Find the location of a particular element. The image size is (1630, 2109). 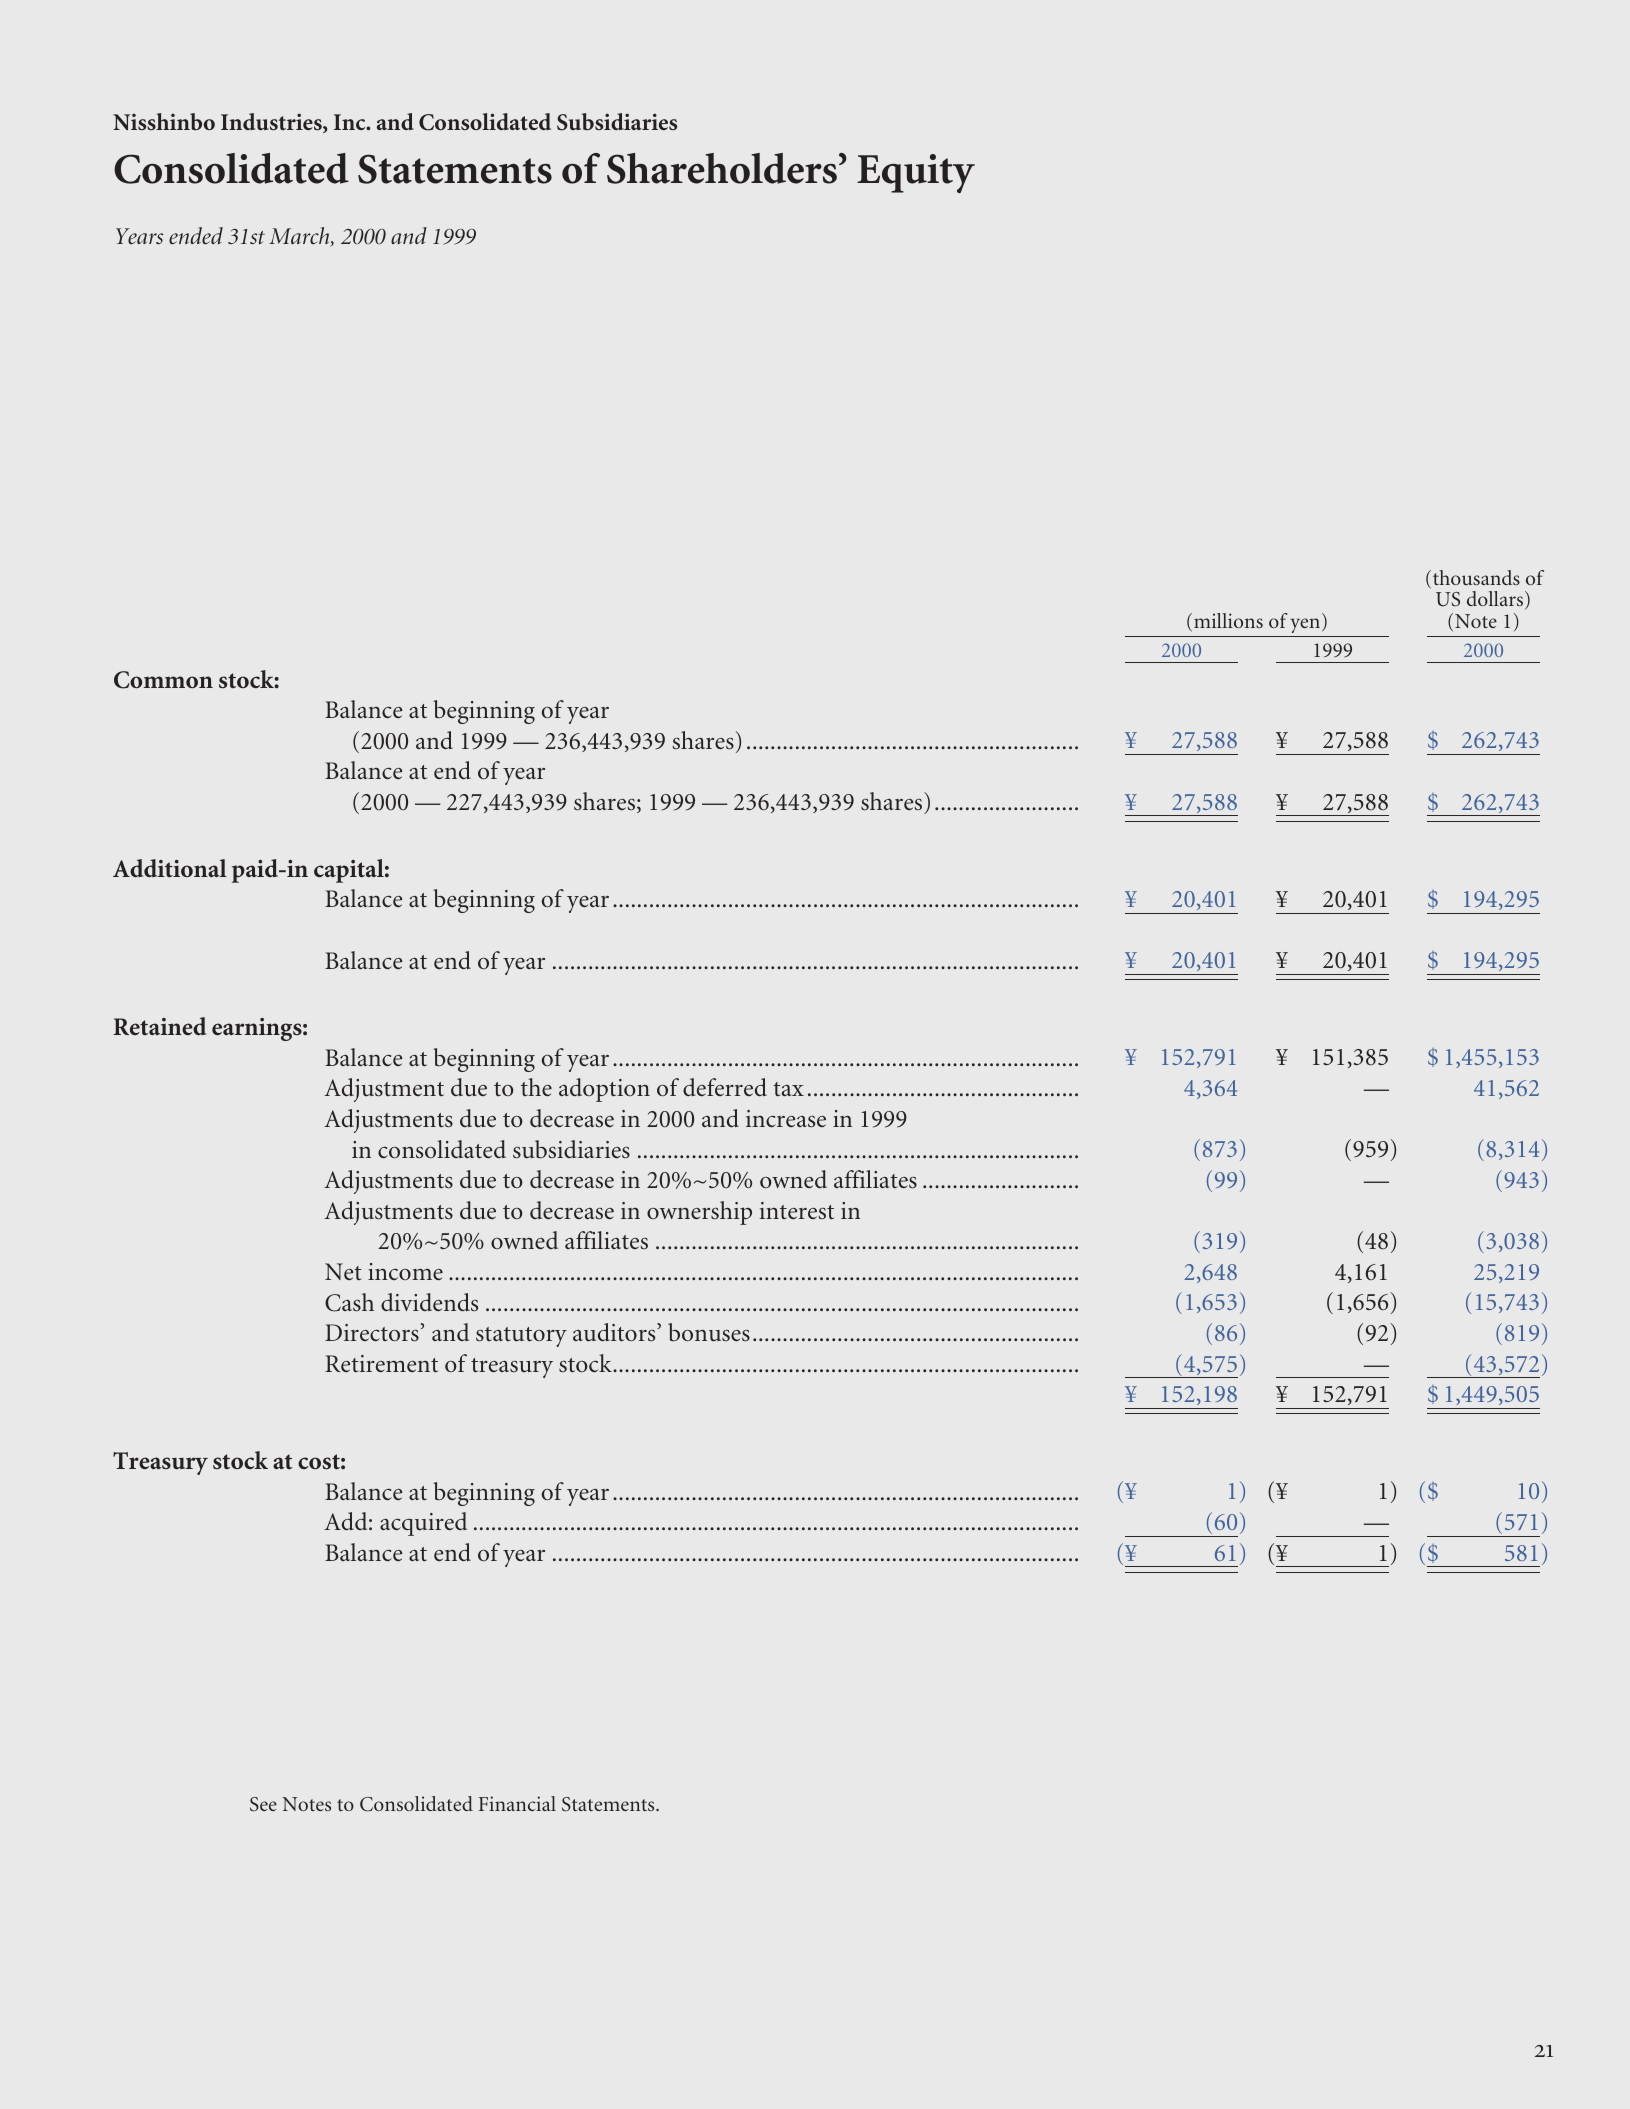

yen is located at coordinates (1306, 625).
